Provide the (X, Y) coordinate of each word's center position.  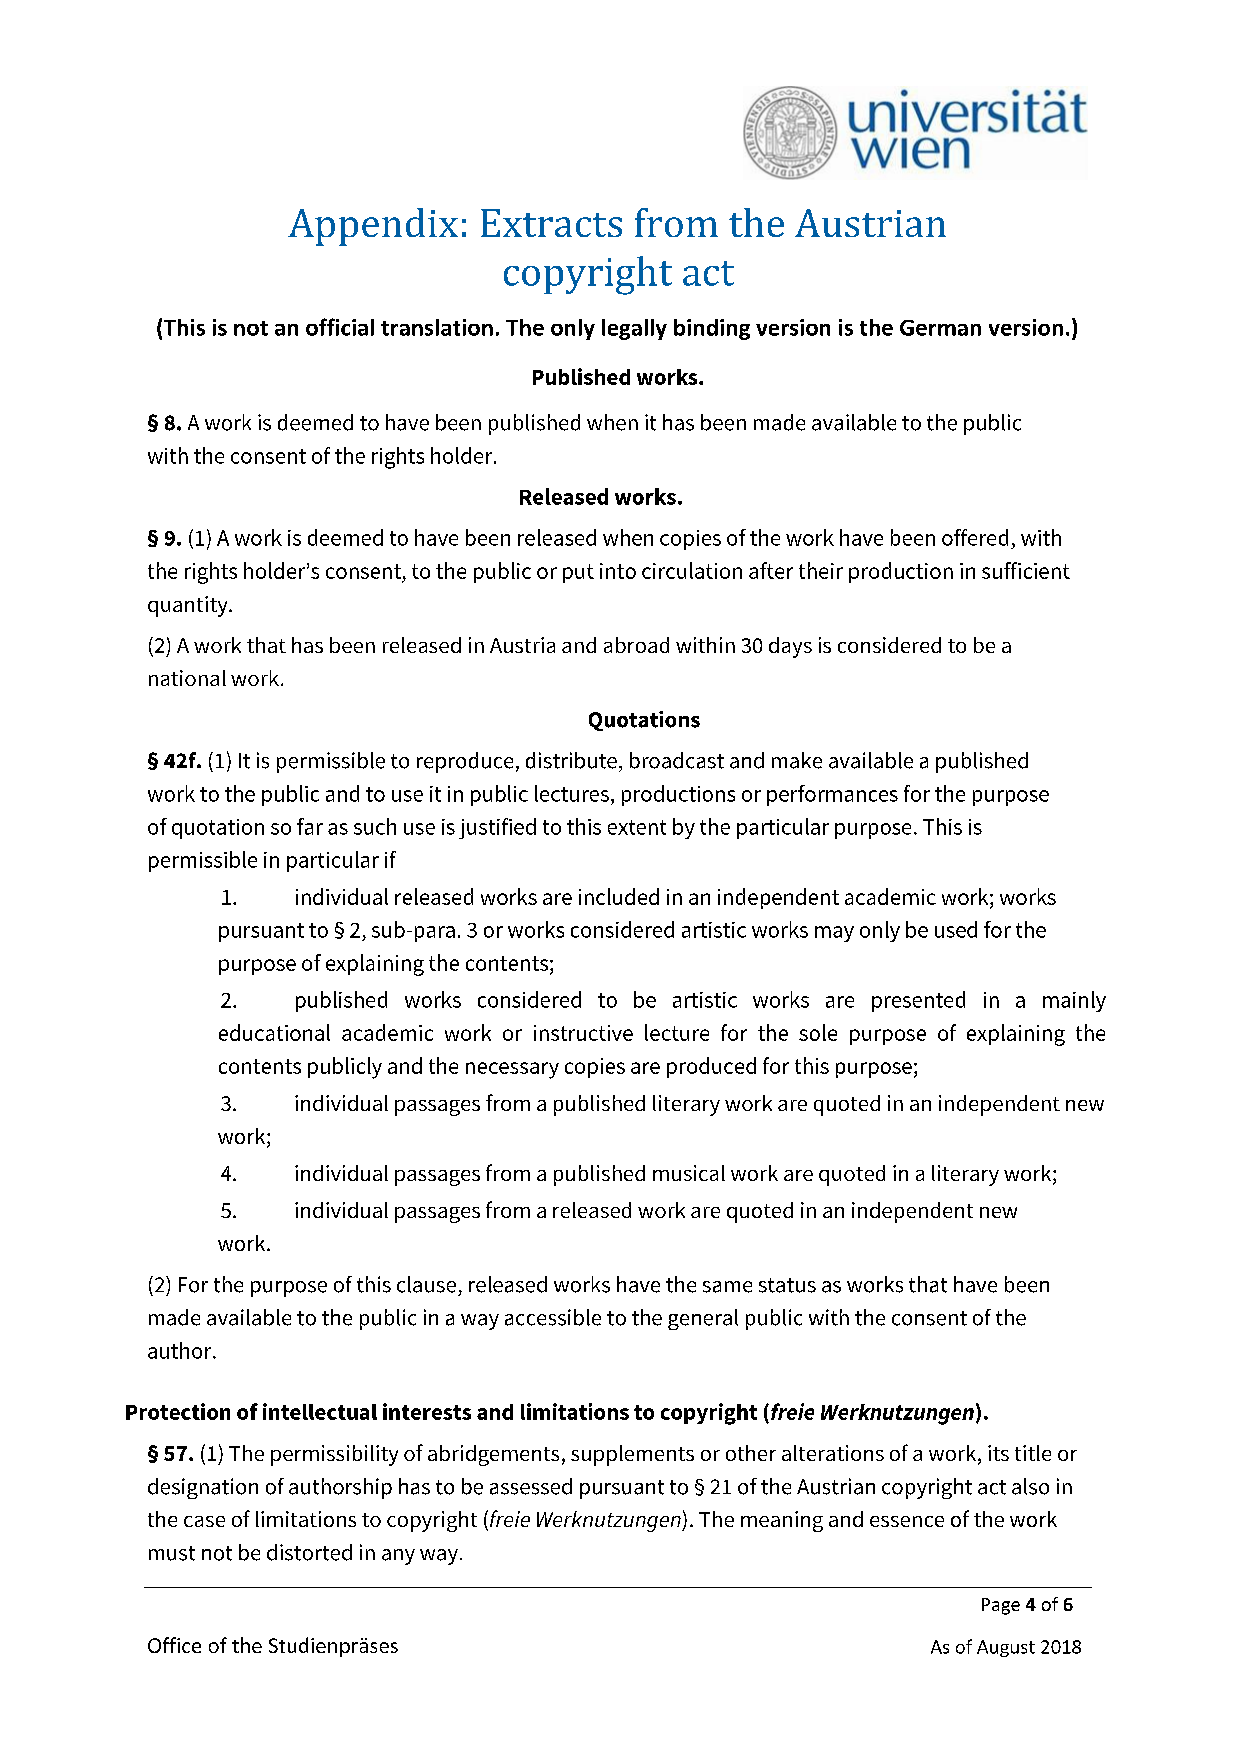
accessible (553, 1317)
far (310, 826)
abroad (636, 645)
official (340, 327)
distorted (309, 1552)
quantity (189, 606)
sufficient (1026, 570)
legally (634, 329)
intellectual (320, 1411)
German (940, 328)
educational (274, 1032)
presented (918, 1001)
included (619, 896)
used (956, 929)
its (998, 1453)
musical (689, 1173)
